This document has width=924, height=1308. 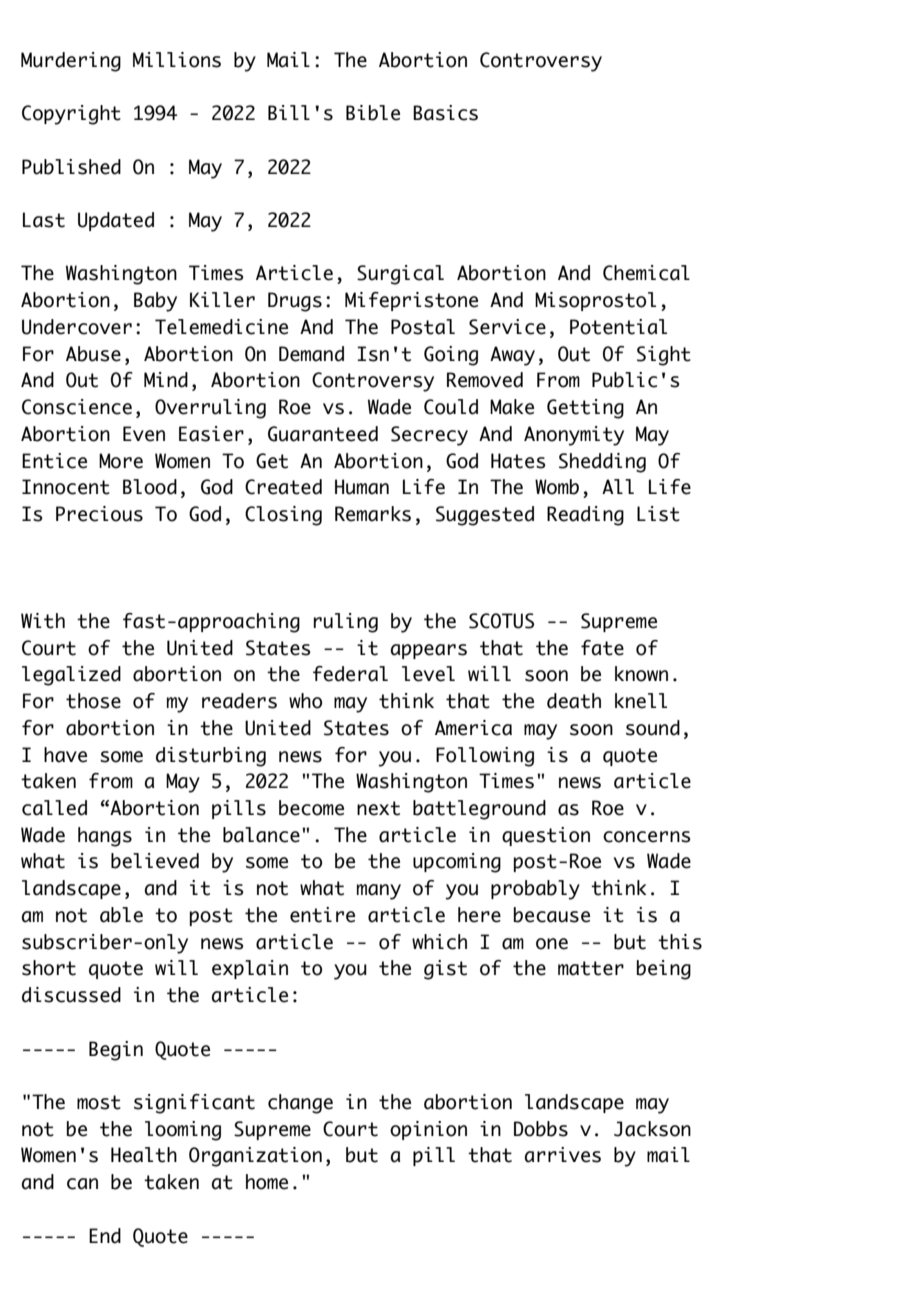 I want to click on Copyright, so click(x=71, y=115).
